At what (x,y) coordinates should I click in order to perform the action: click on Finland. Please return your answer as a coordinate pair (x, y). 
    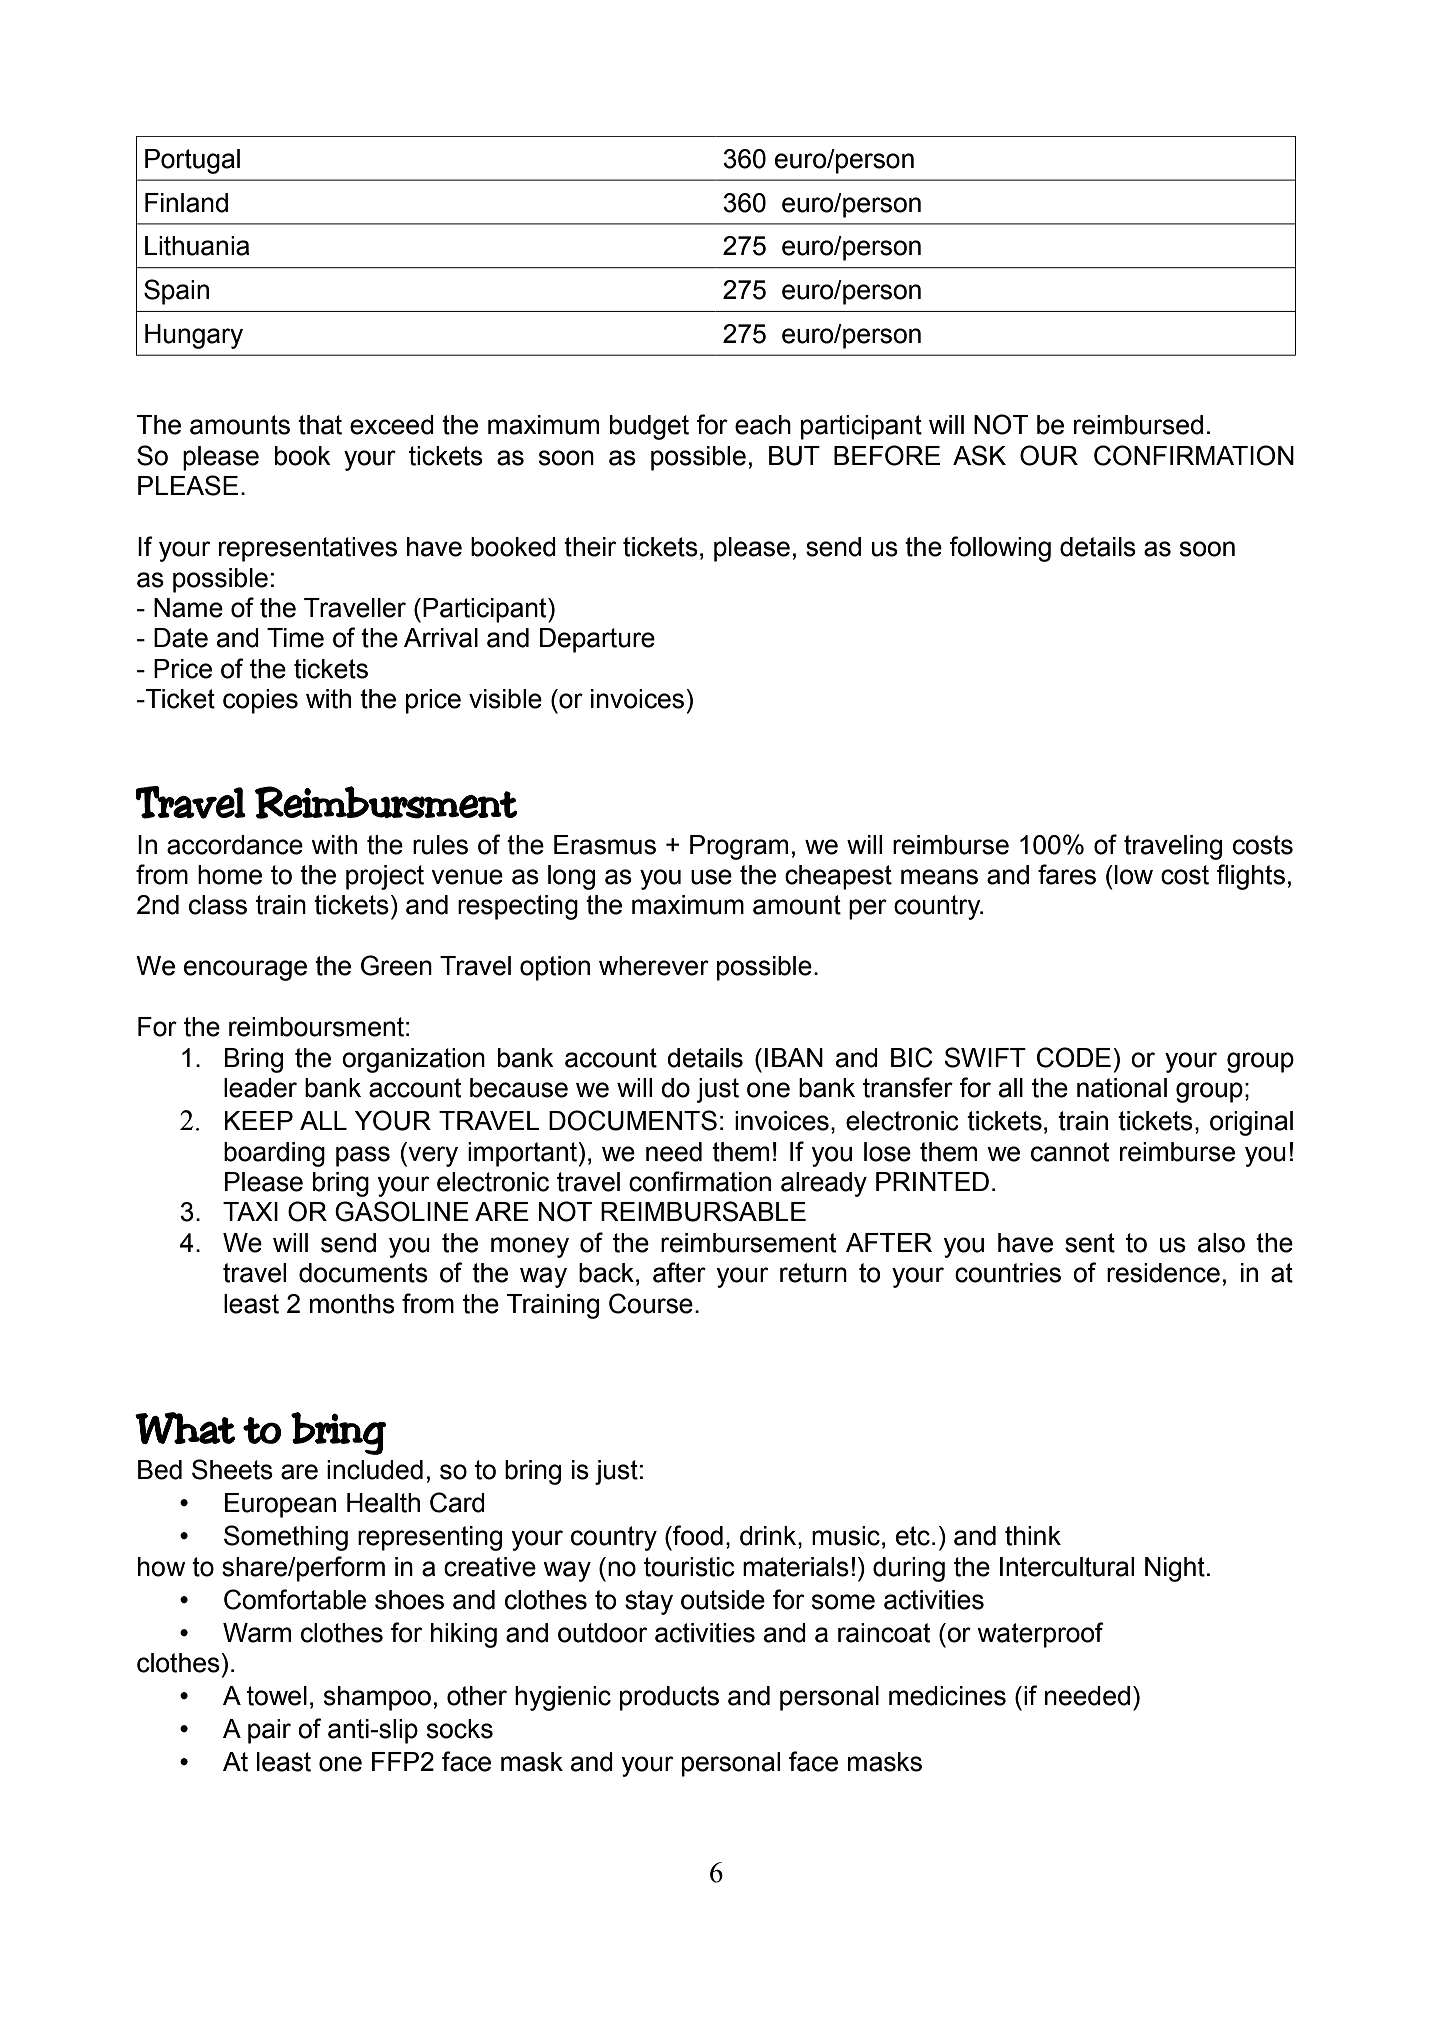
    Looking at the image, I should click on (186, 203).
